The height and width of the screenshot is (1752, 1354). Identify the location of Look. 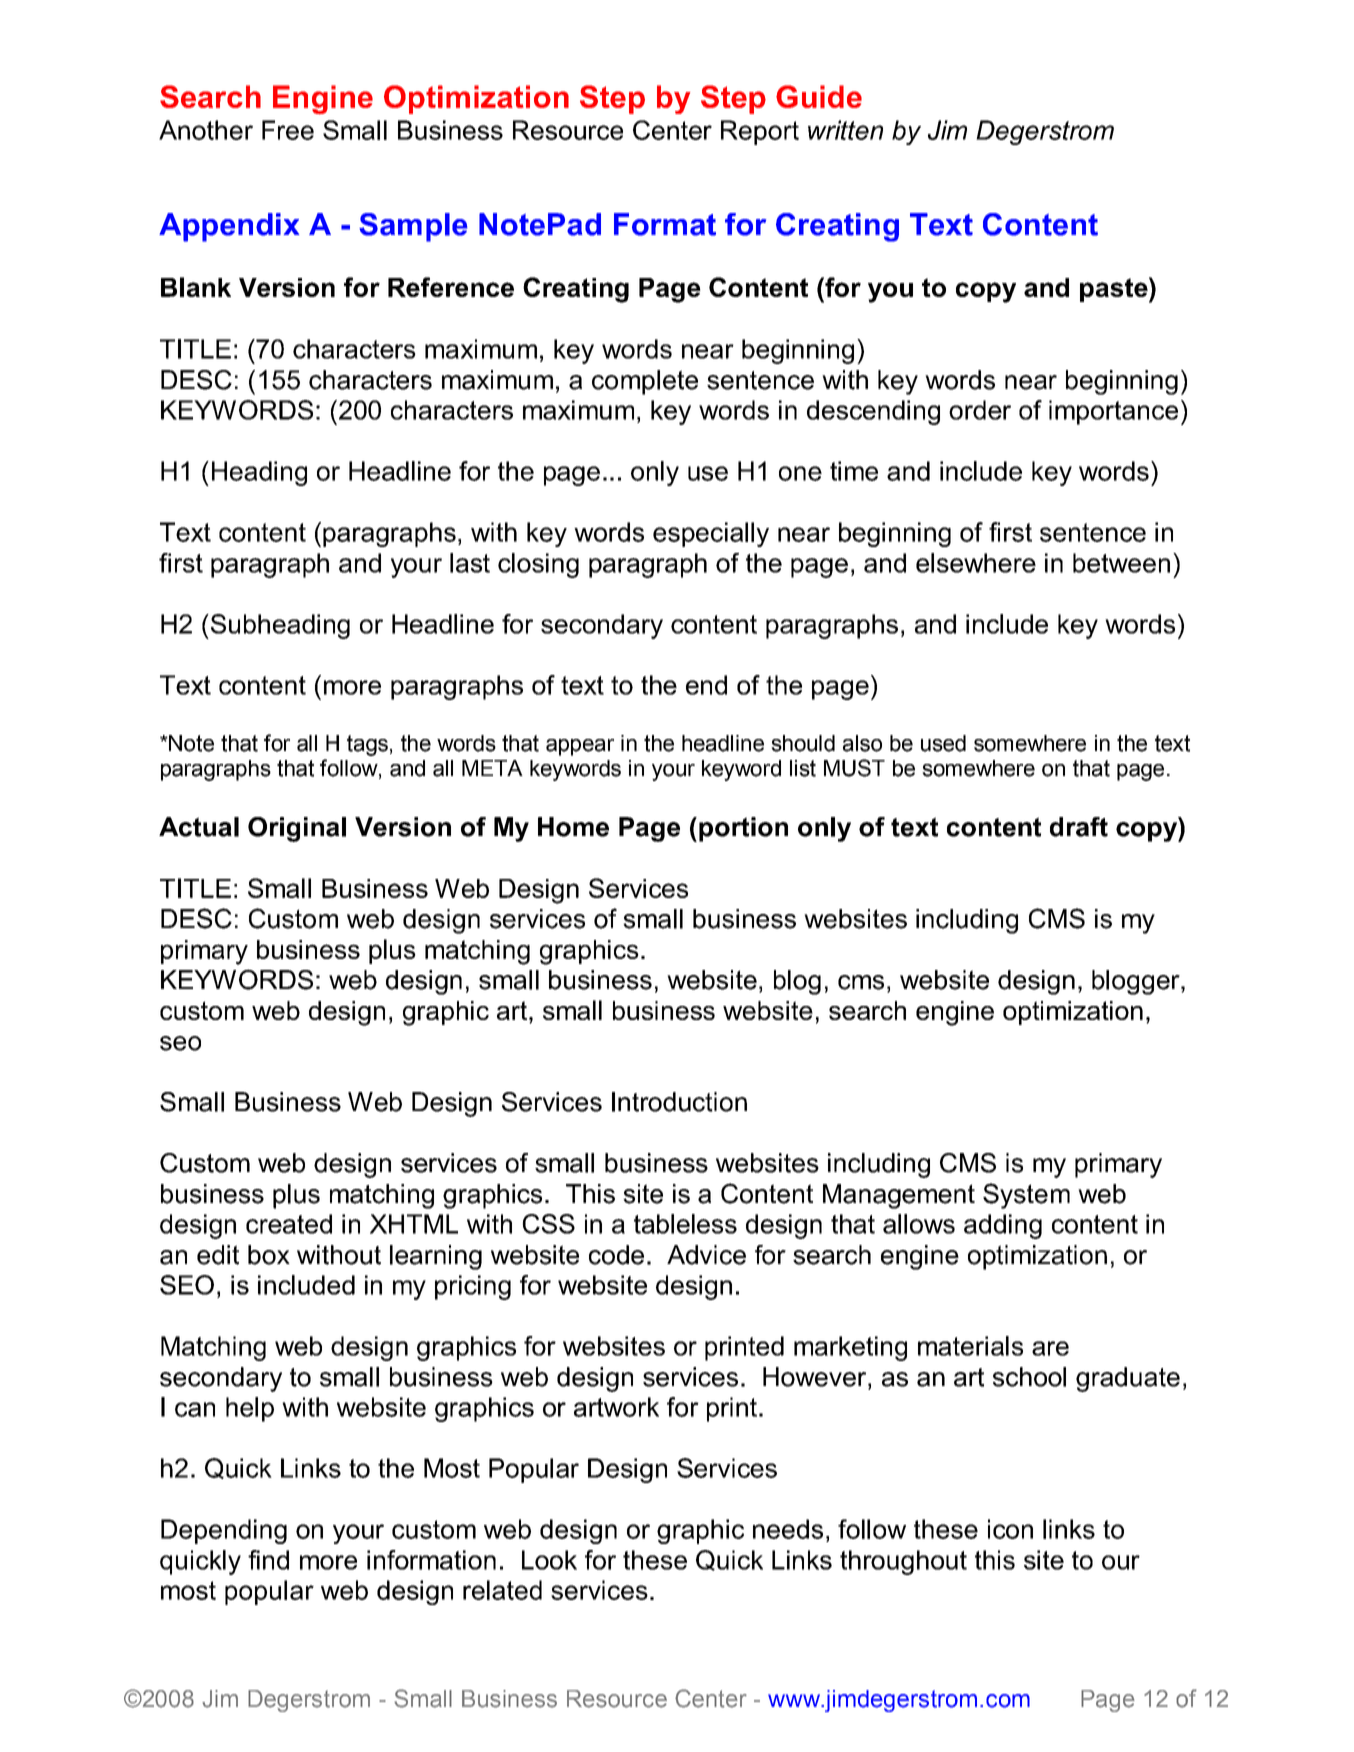
(549, 1560).
